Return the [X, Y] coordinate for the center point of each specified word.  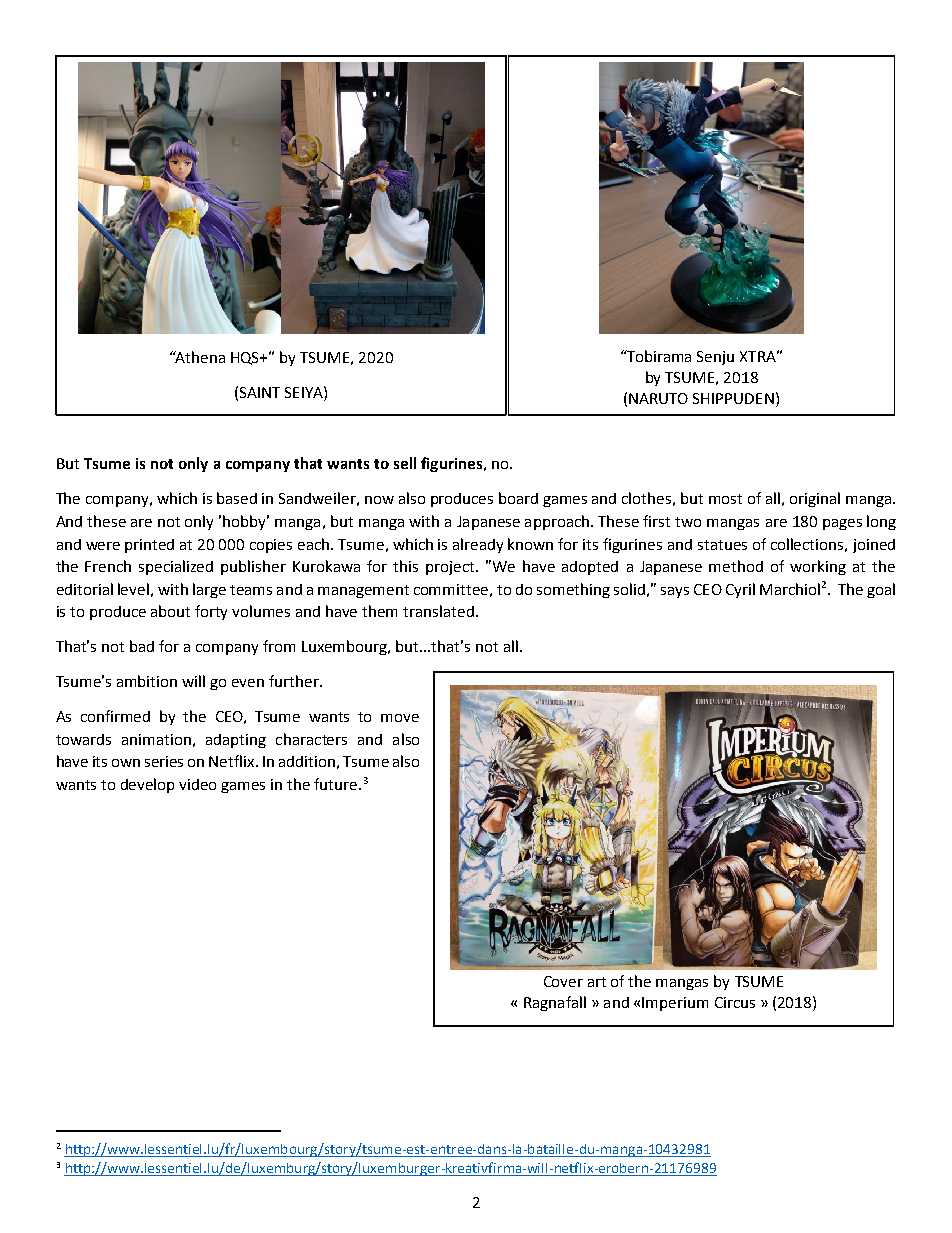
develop [147, 785]
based [237, 498]
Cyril [740, 590]
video [197, 784]
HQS [246, 358]
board [518, 498]
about [170, 611]
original [815, 499]
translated [438, 611]
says [675, 592]
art [597, 982]
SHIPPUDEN [733, 398]
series [164, 761]
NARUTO [658, 398]
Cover [563, 981]
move [400, 718]
